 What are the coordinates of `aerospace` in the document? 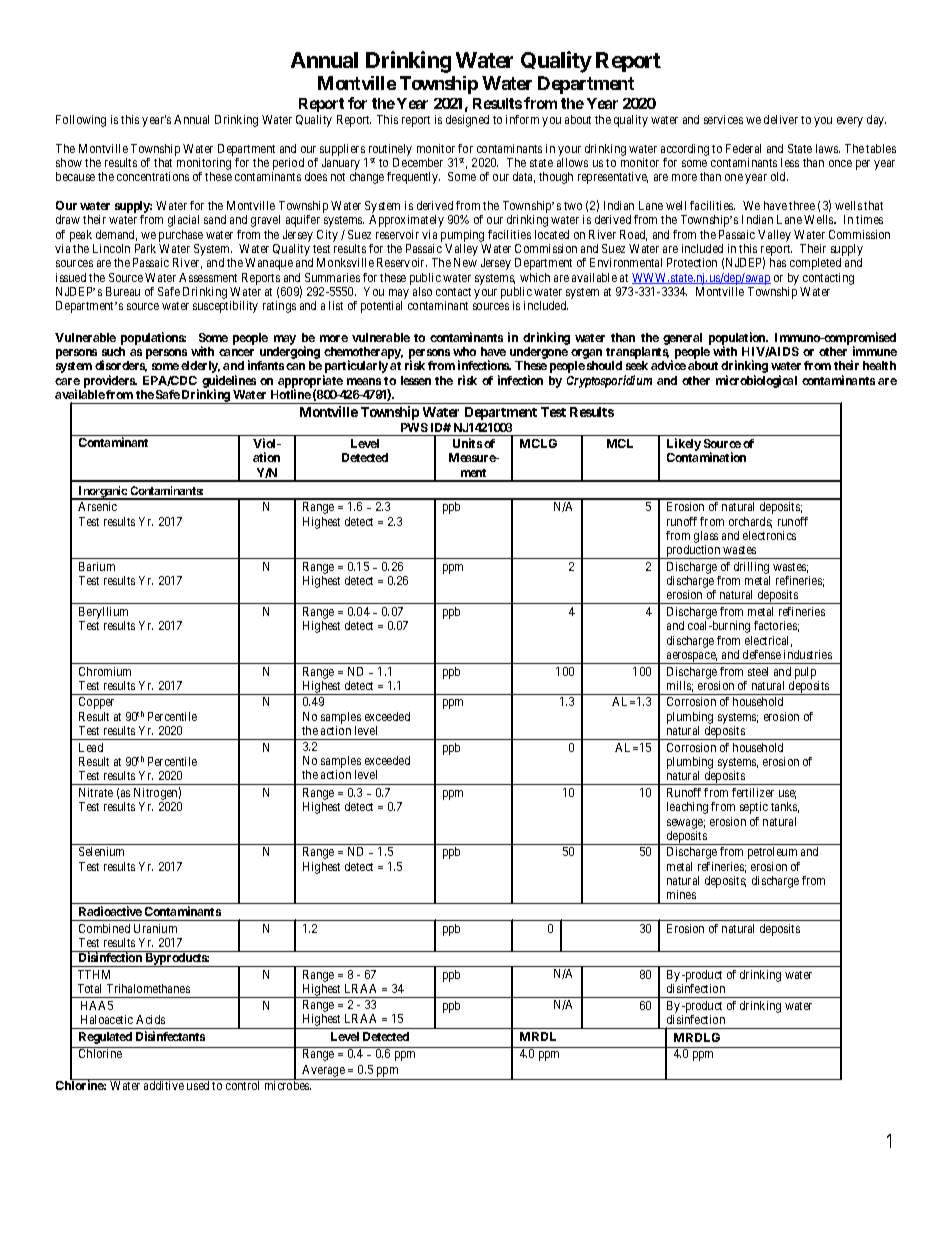 It's located at (691, 658).
